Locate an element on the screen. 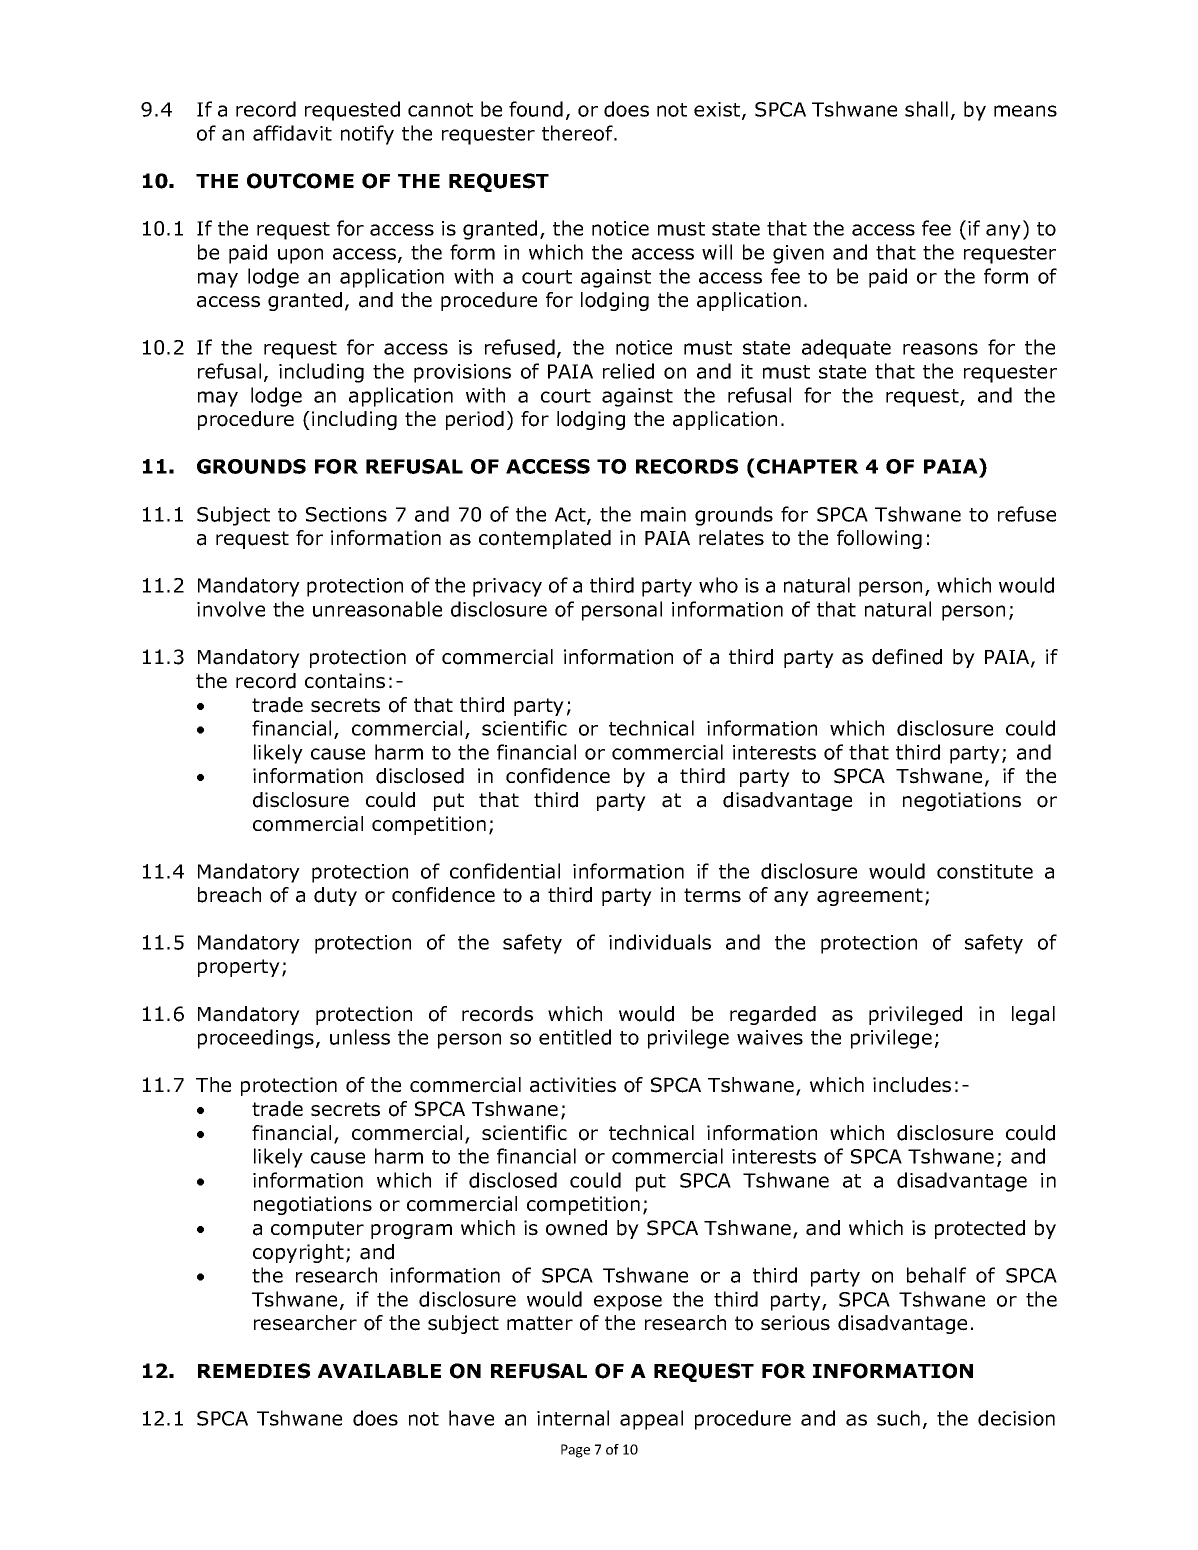 Image resolution: width=1198 pixels, height=1550 pixels. main is located at coordinates (663, 514).
